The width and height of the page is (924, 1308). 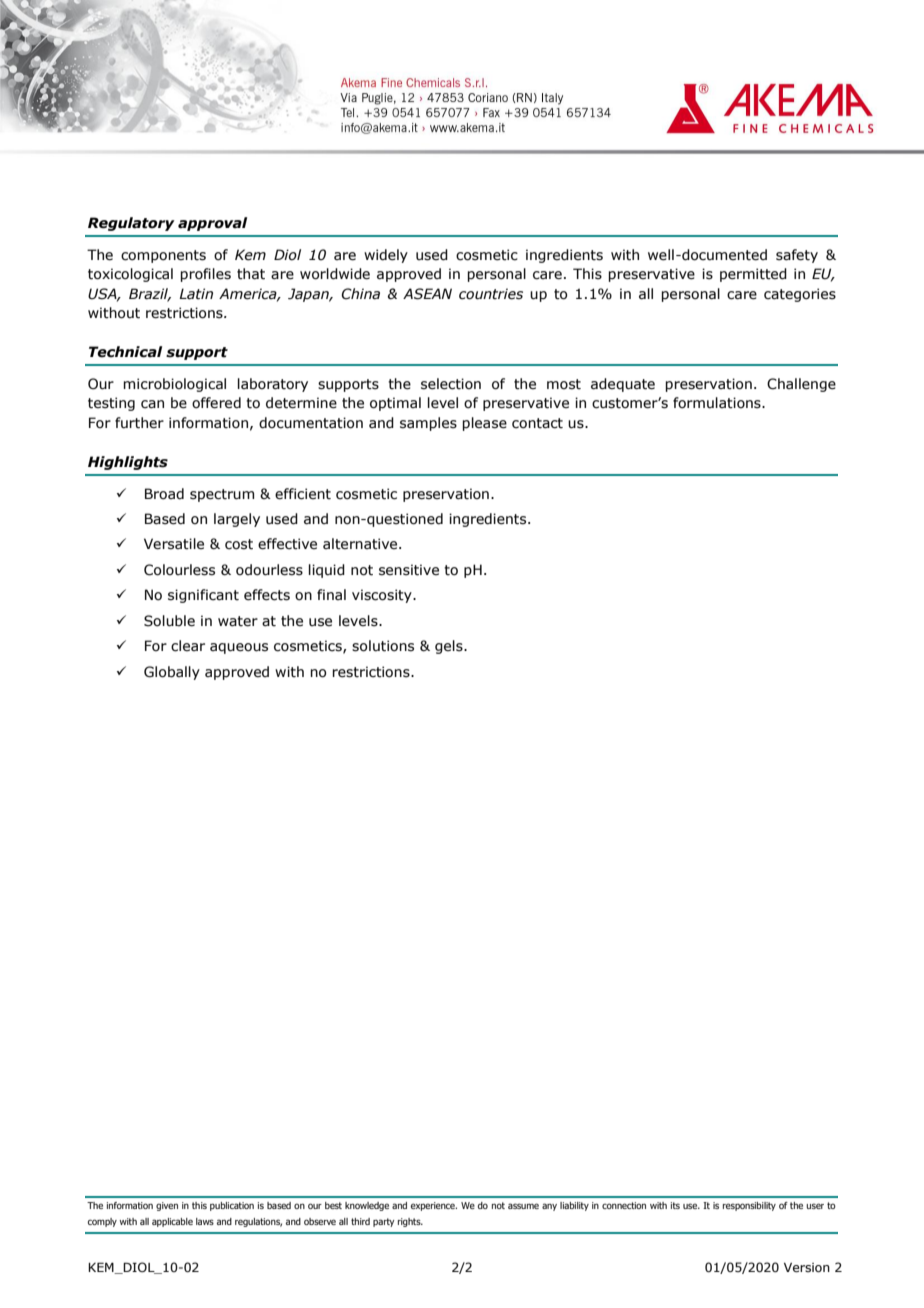 I want to click on applicable, so click(x=172, y=1222).
